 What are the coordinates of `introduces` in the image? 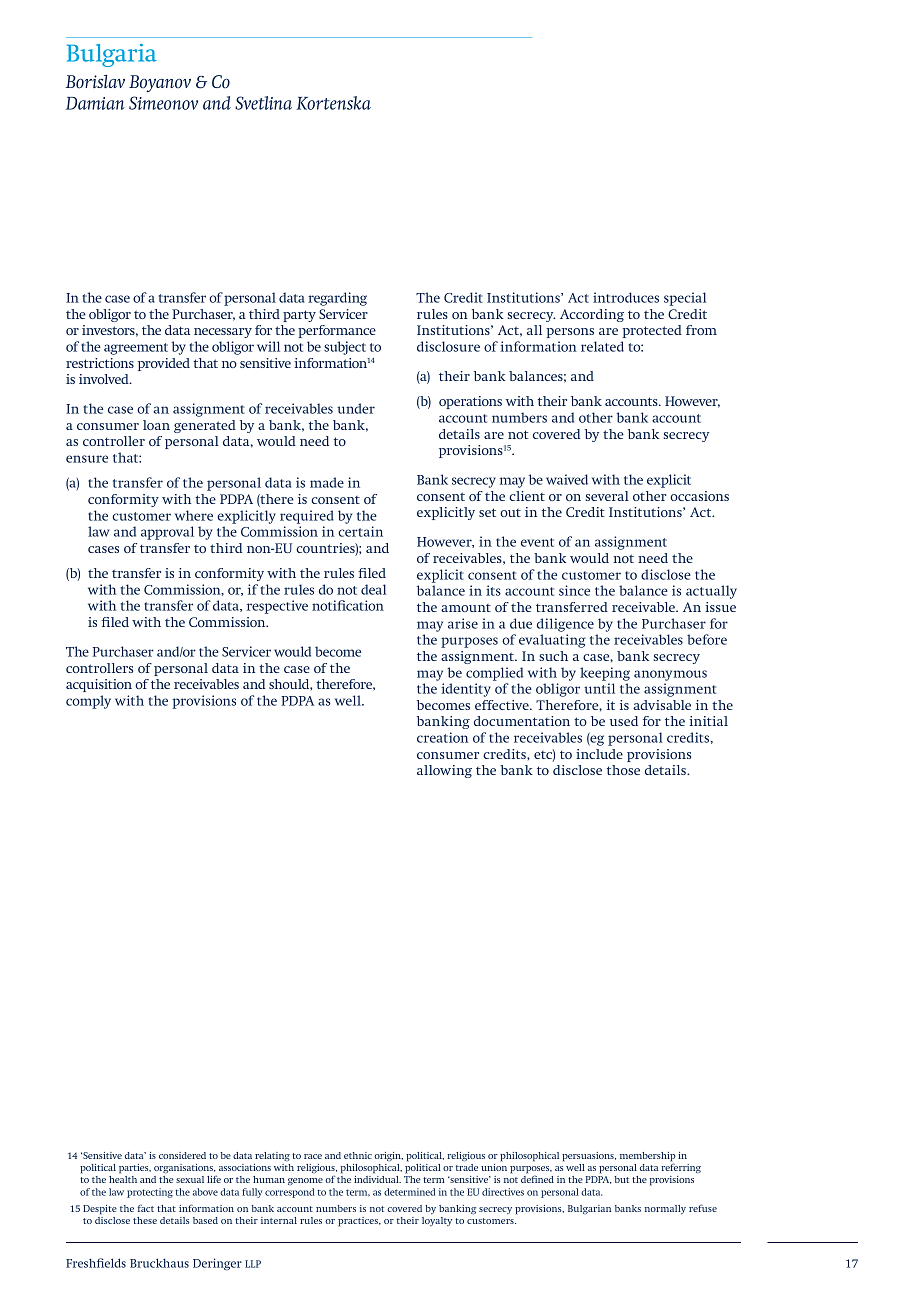 It's located at (626, 297).
